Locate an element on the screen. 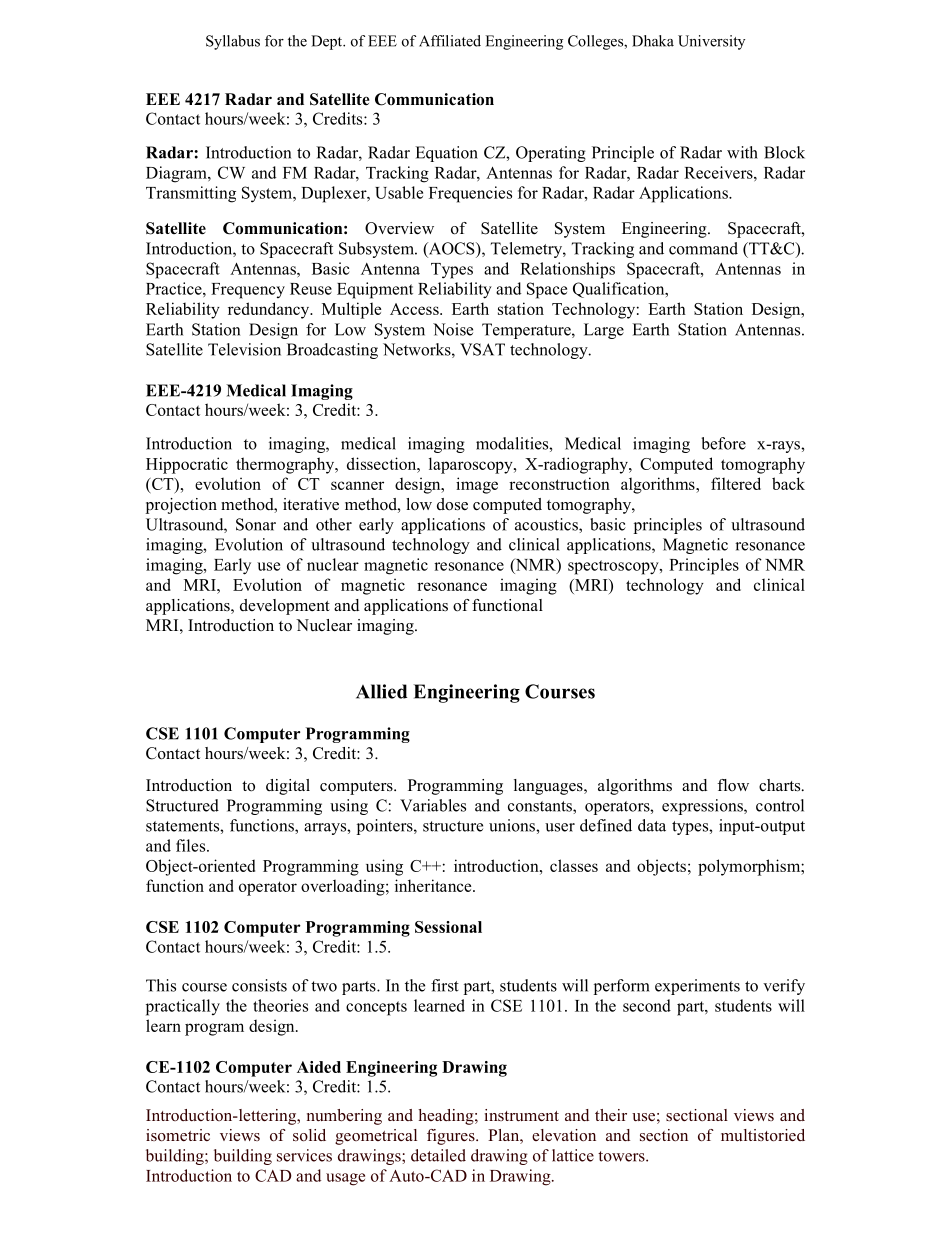 The image size is (952, 1233). Hippocratic is located at coordinates (187, 465).
